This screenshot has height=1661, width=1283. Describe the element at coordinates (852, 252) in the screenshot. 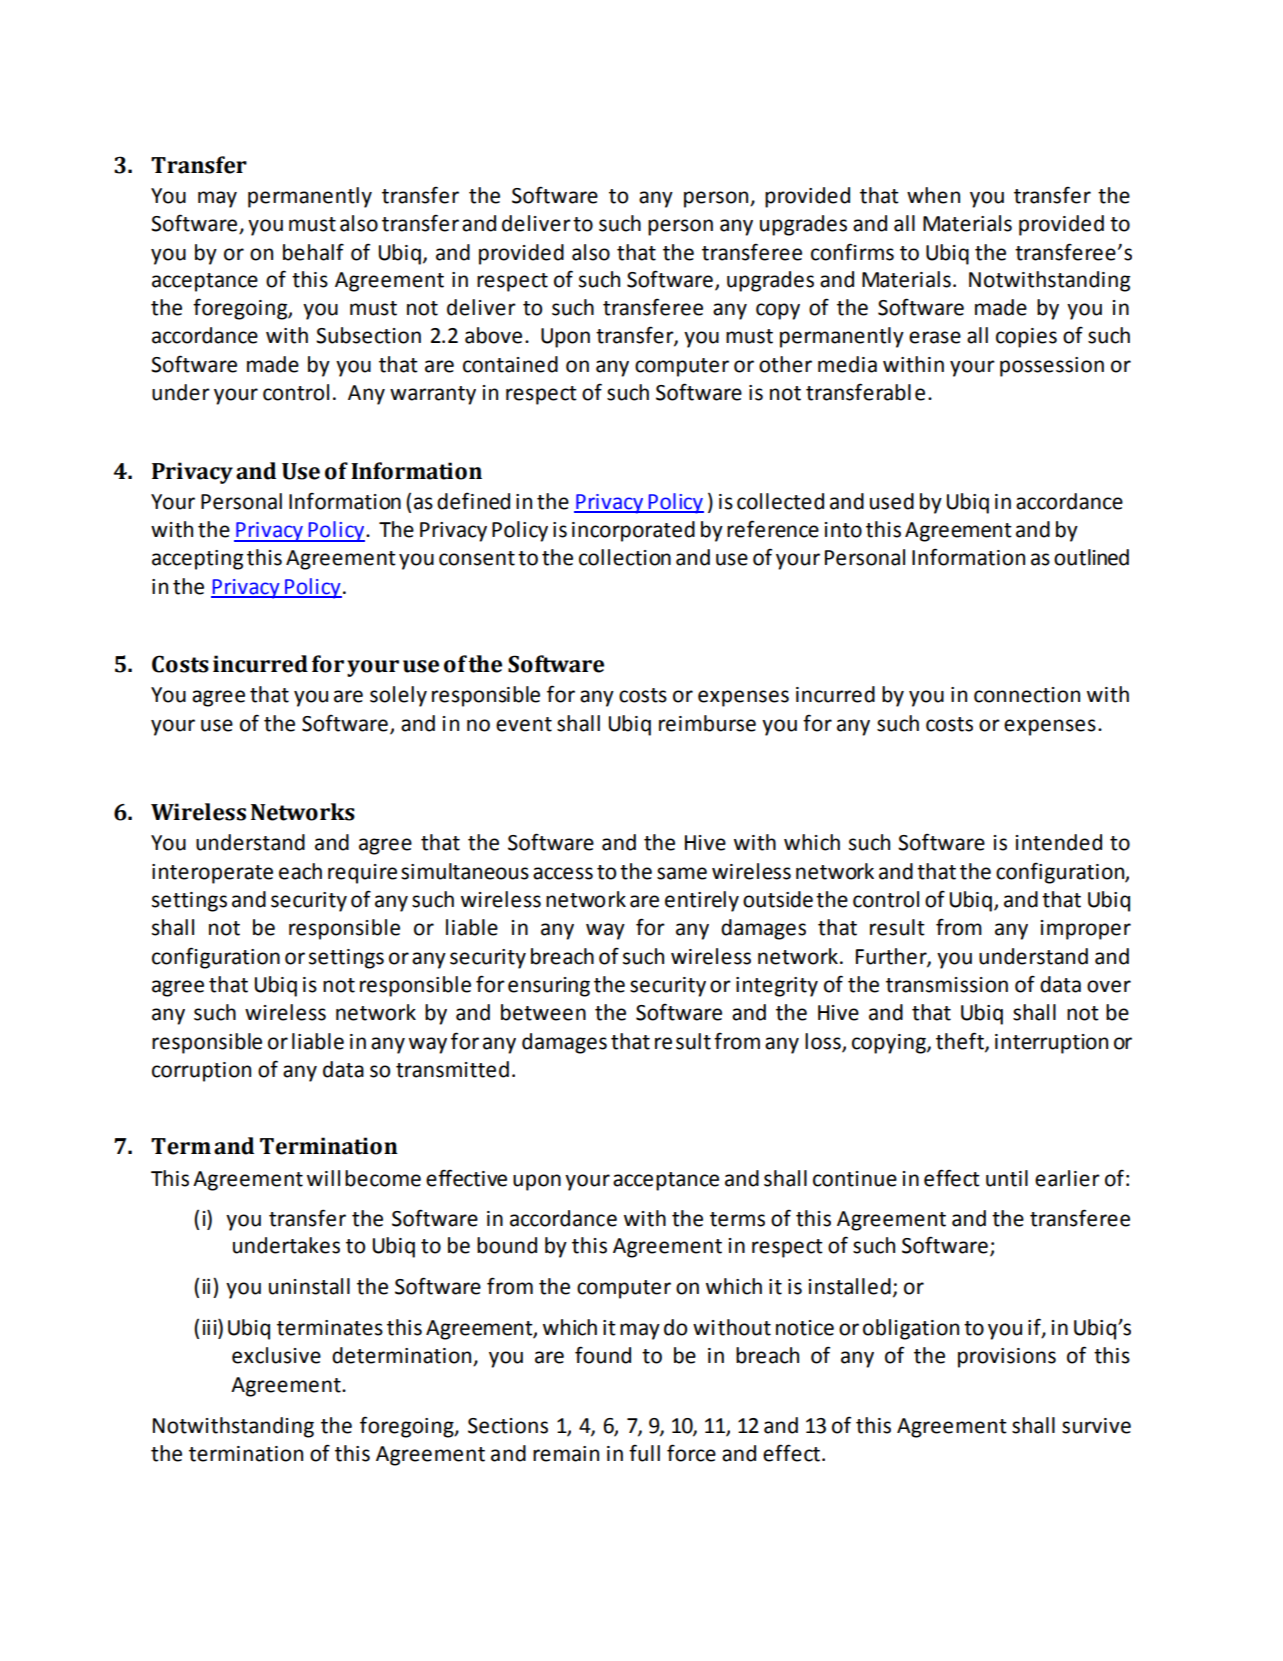

I see `confirms` at that location.
